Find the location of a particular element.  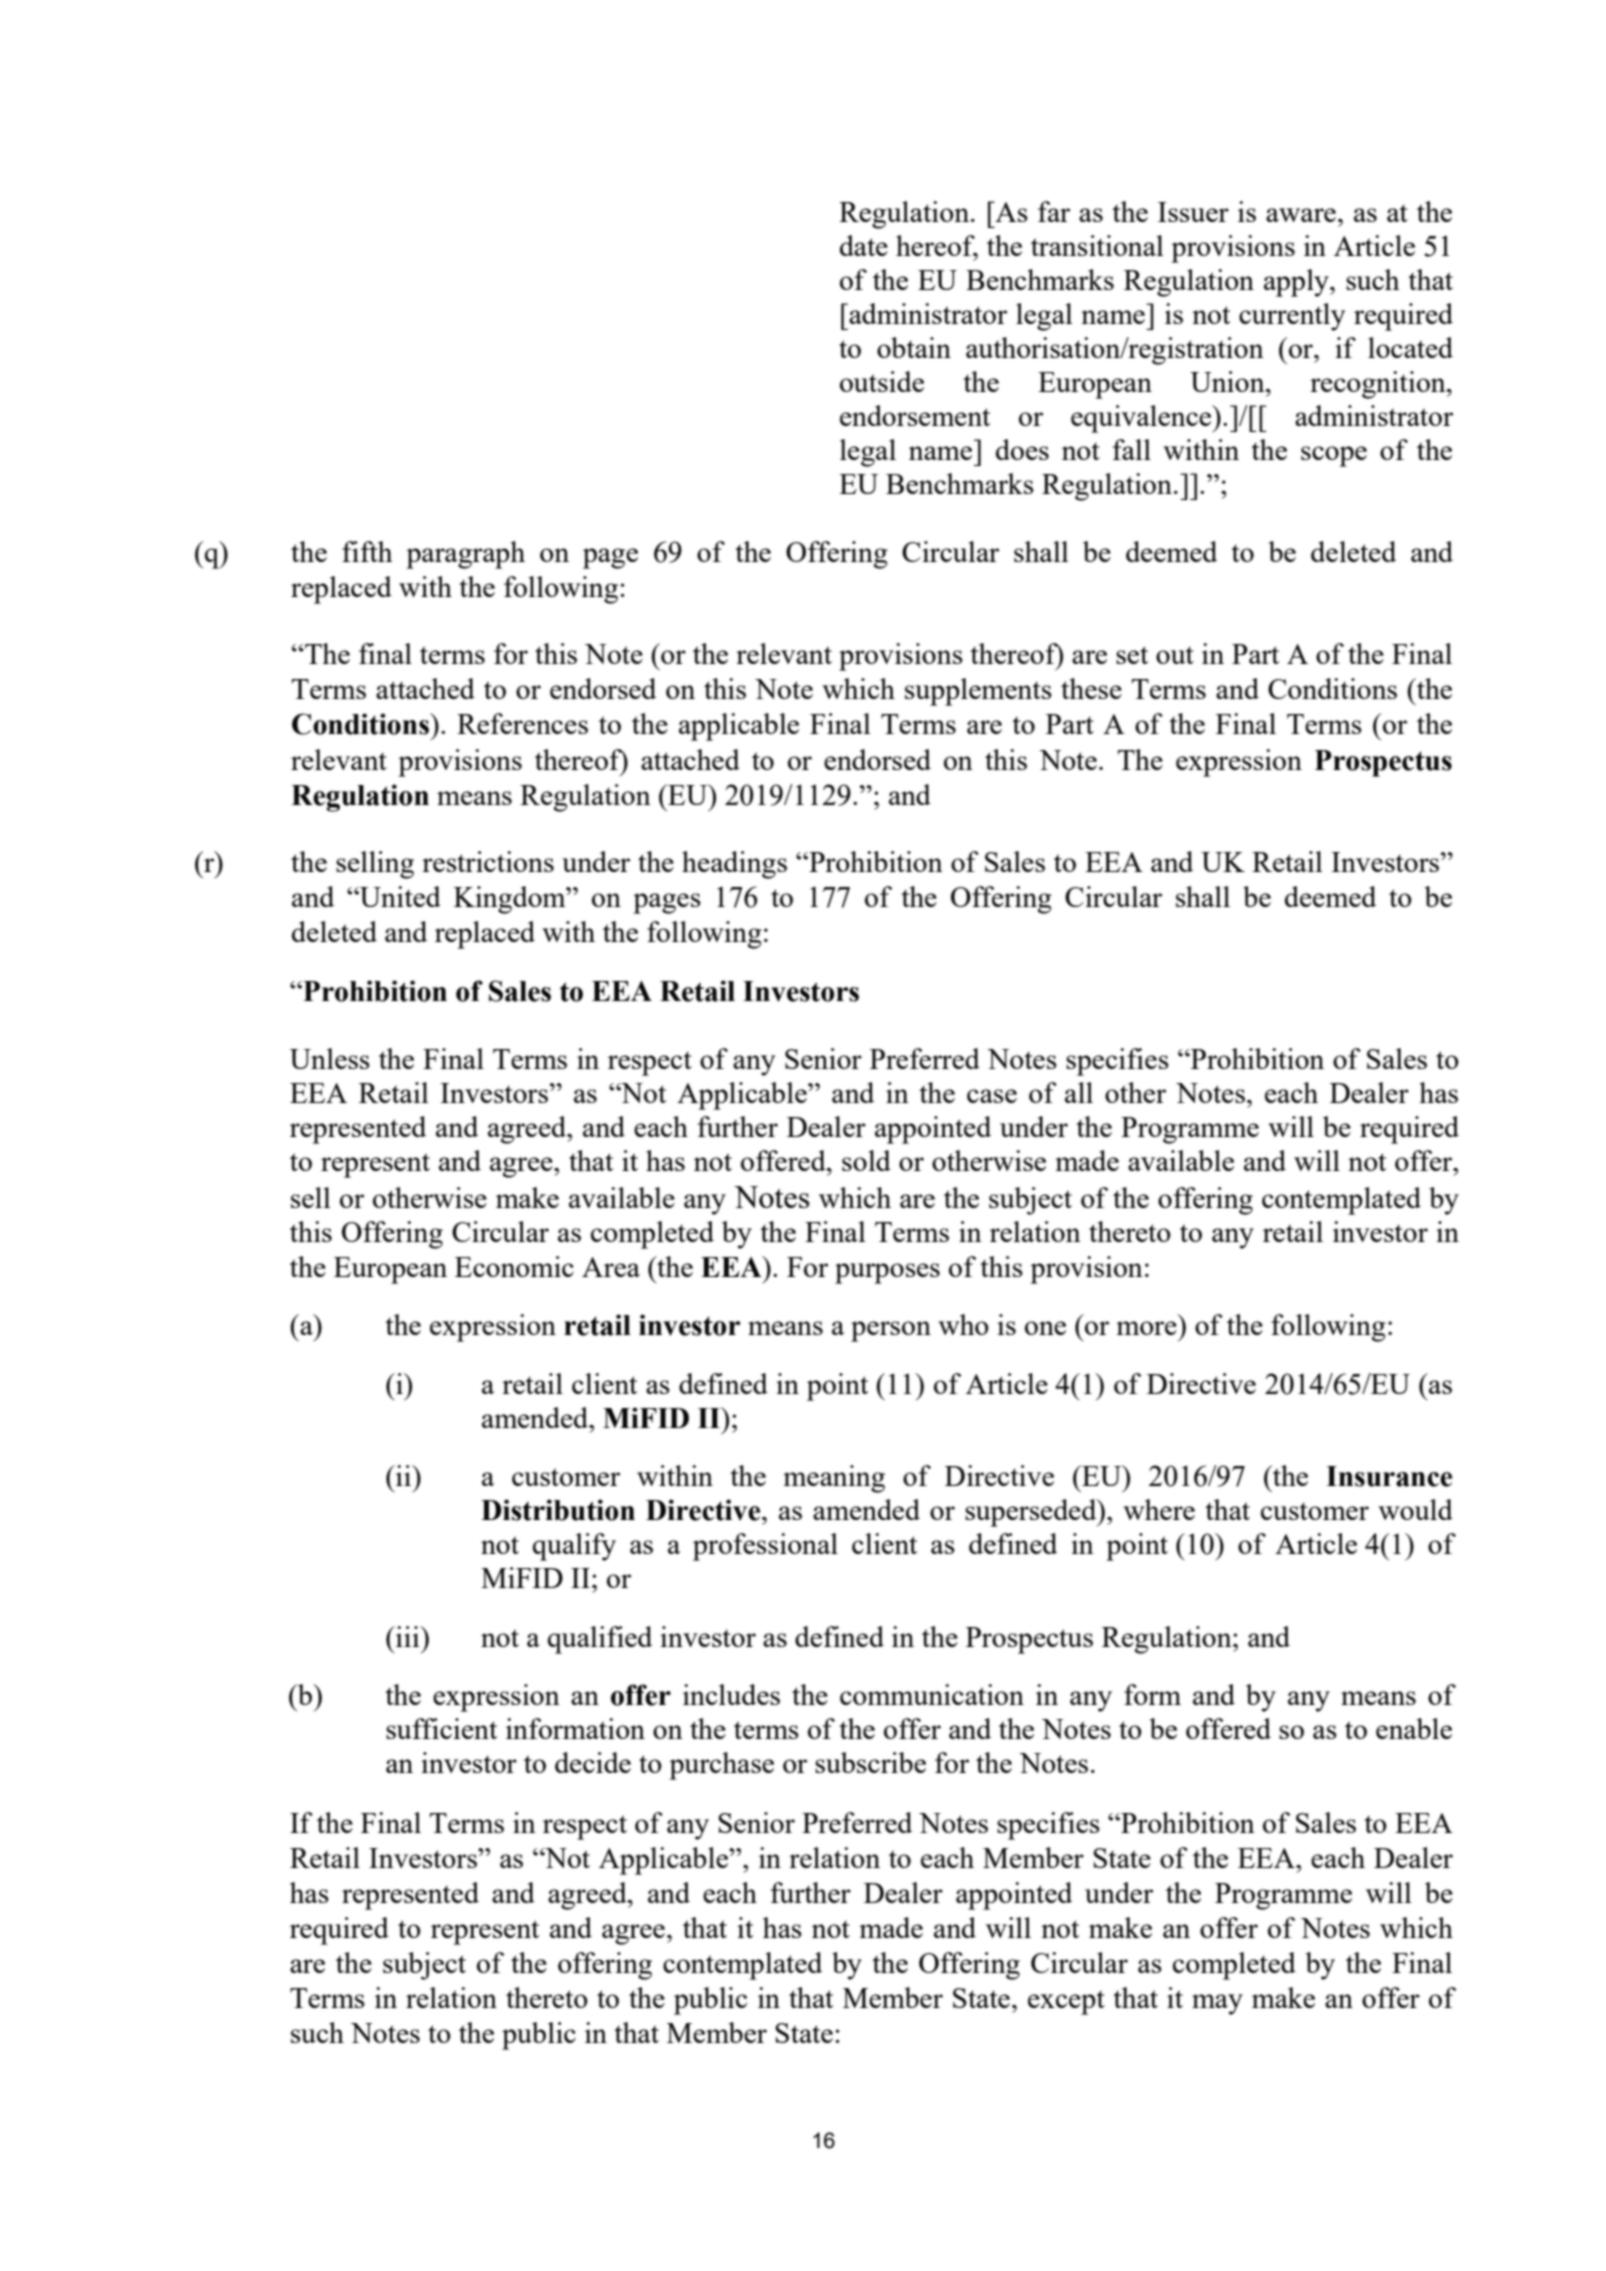

decide is located at coordinates (593, 1762).
